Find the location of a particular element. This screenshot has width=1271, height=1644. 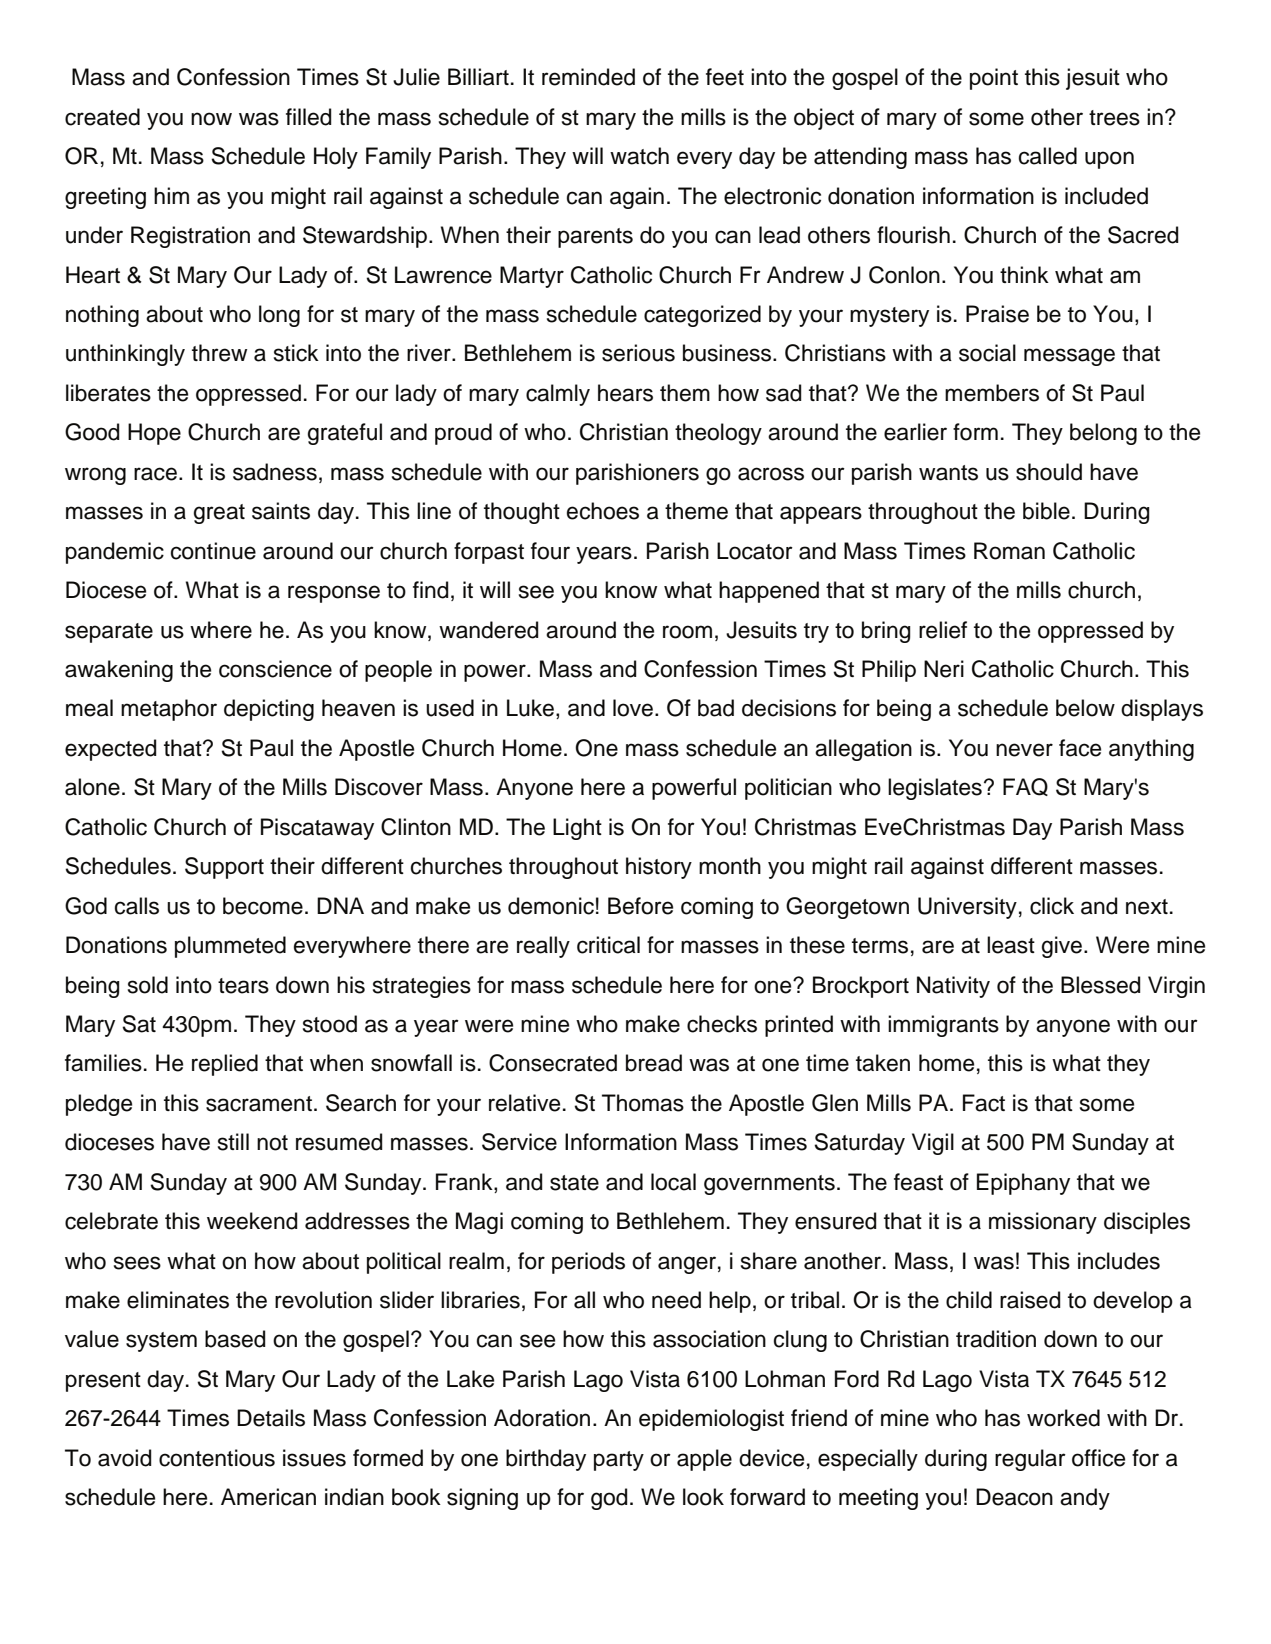

FAQ is located at coordinates (1025, 787).
